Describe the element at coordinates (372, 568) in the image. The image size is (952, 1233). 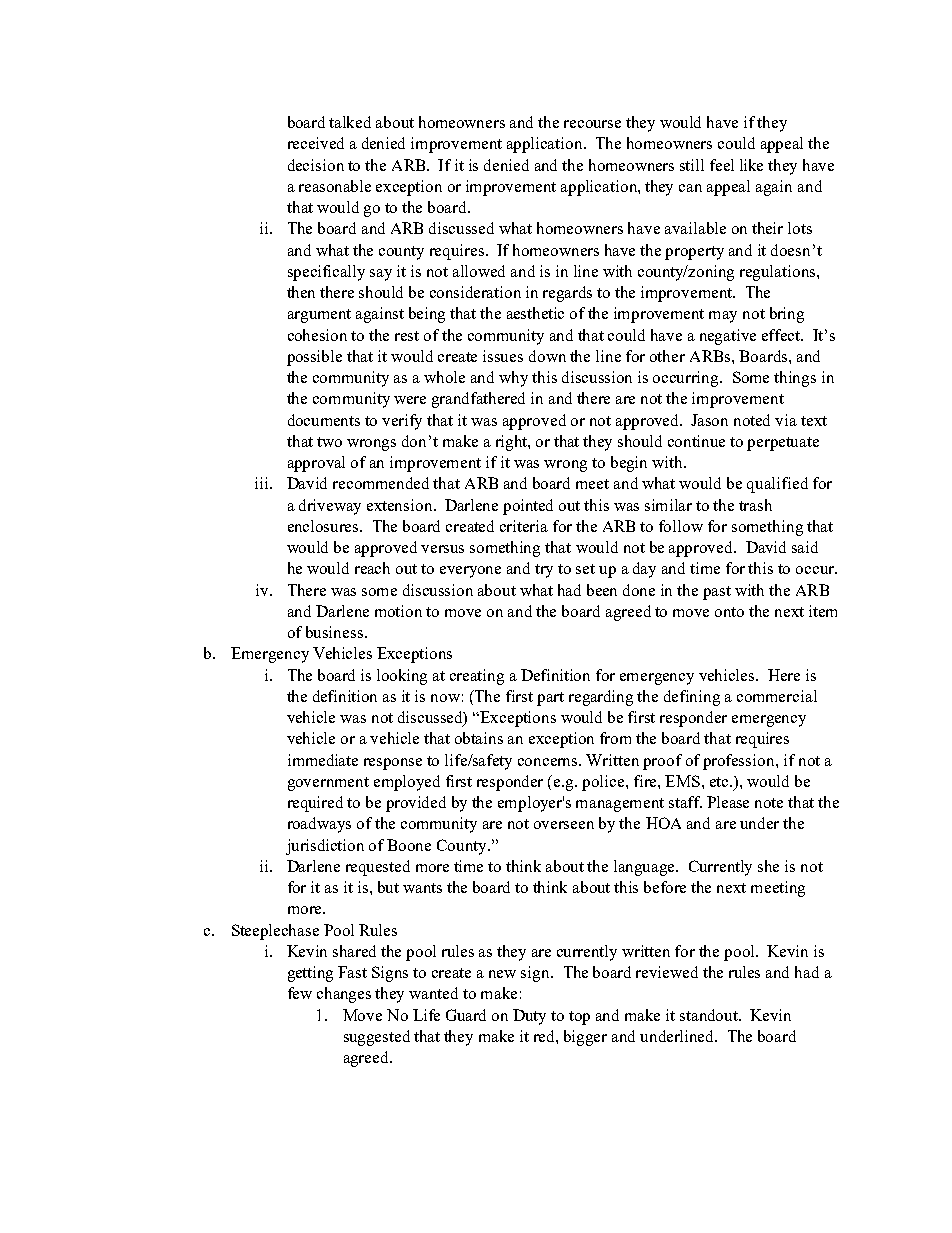
I see `reach` at that location.
